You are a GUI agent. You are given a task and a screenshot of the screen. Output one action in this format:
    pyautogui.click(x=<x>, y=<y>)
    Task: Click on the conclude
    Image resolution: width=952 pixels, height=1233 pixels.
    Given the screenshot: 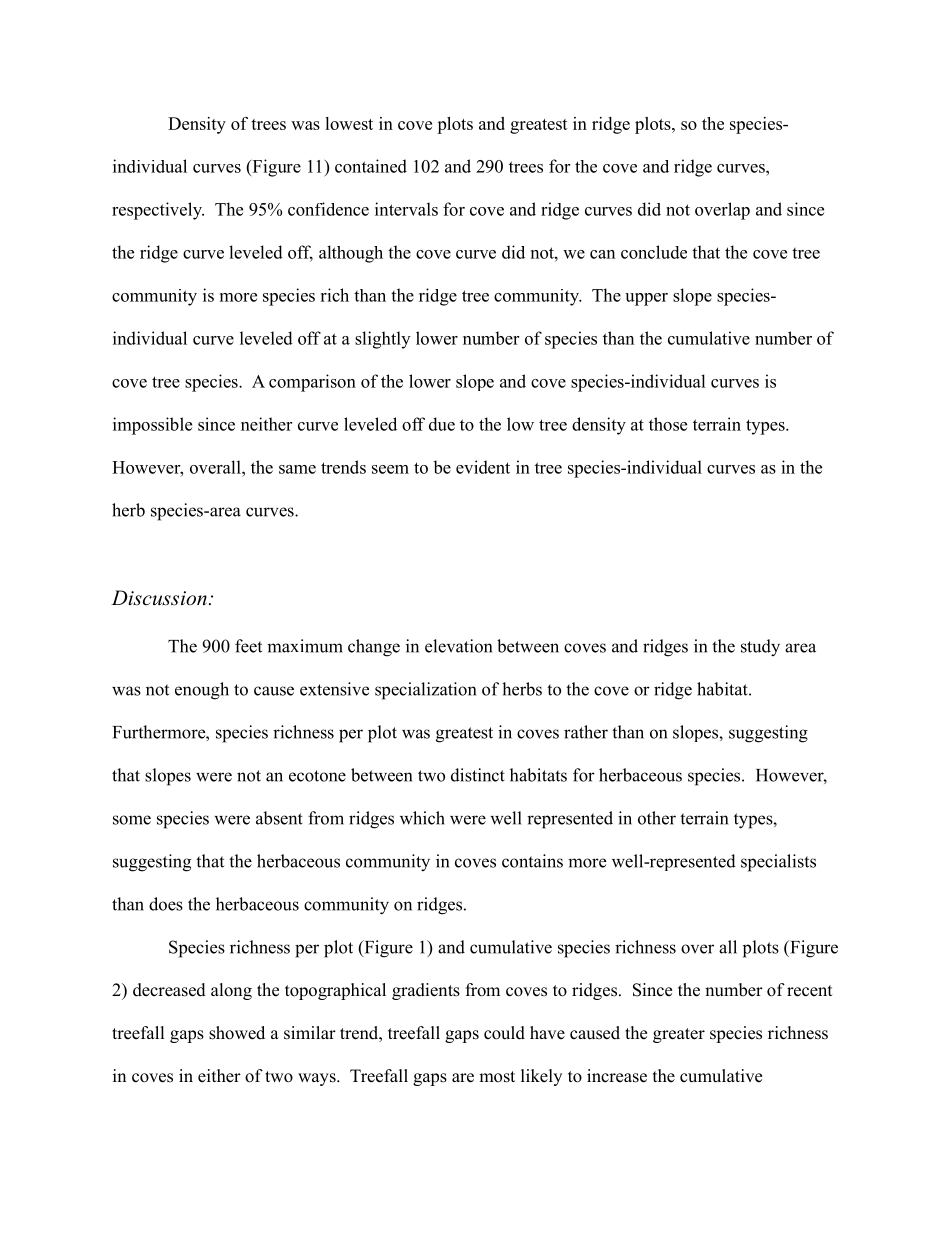 What is the action you would take?
    pyautogui.click(x=654, y=252)
